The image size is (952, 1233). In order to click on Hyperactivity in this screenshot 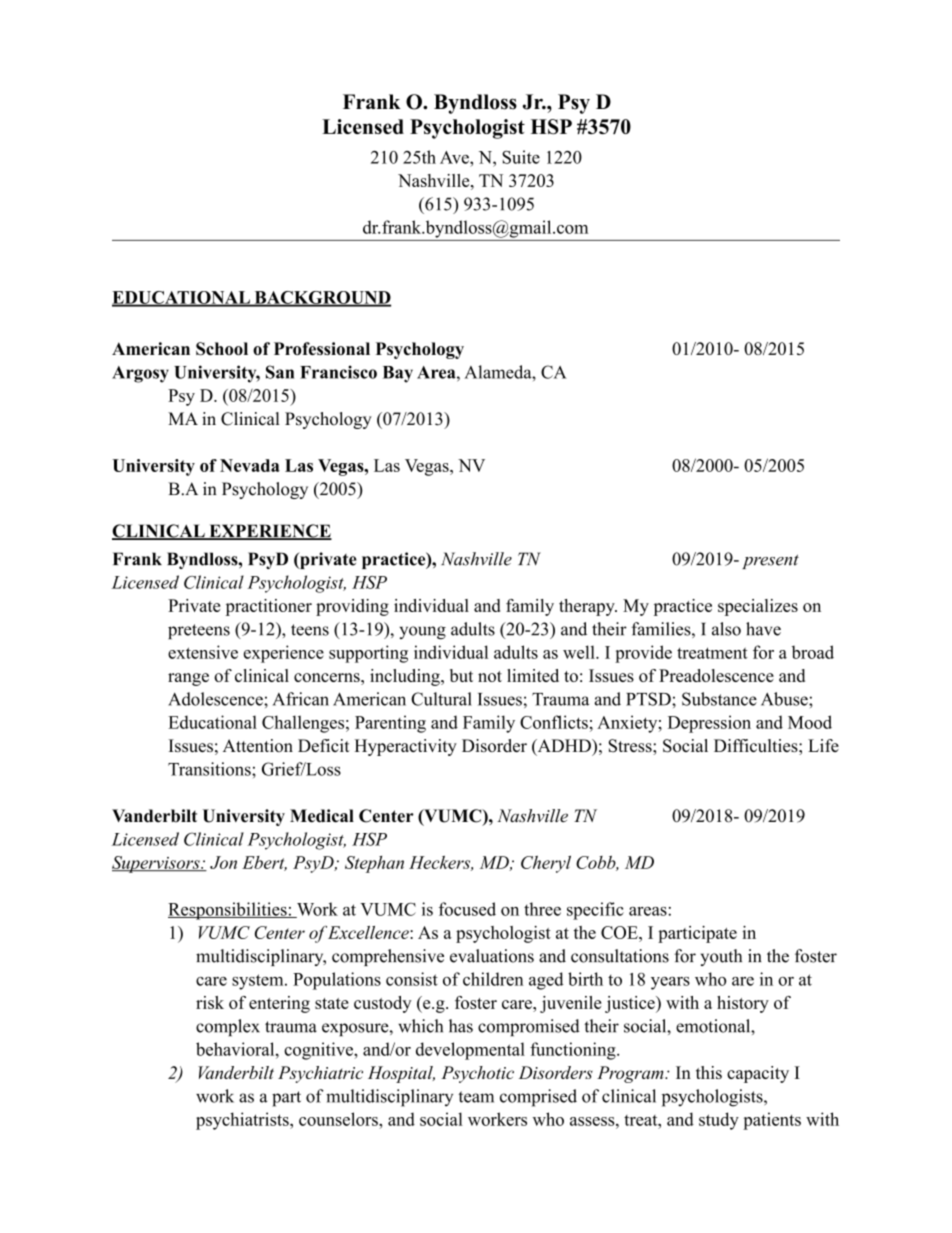, I will do `click(406, 747)`.
